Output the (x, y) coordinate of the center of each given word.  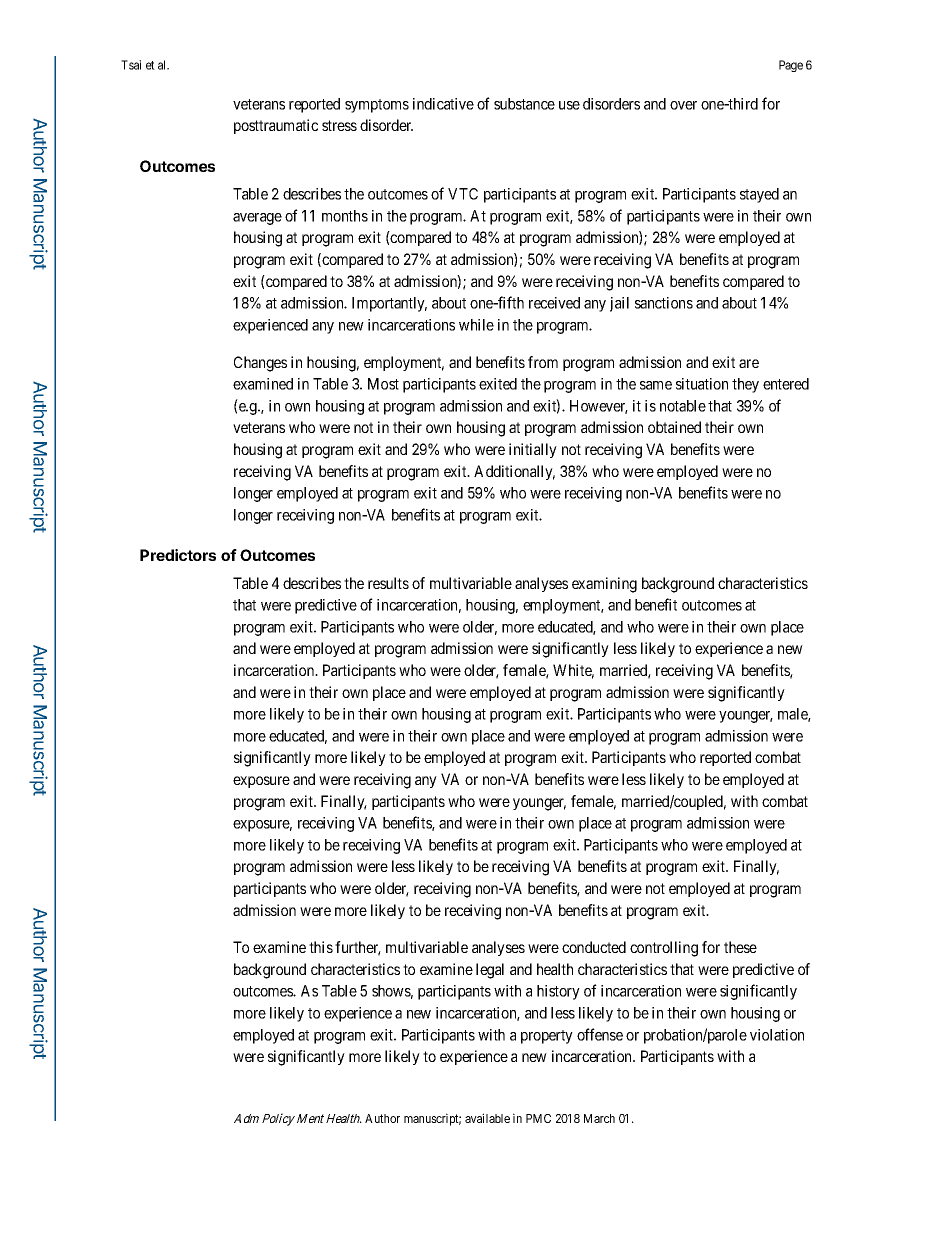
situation (702, 384)
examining (604, 585)
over (683, 105)
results (388, 583)
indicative (443, 104)
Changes (260, 364)
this (321, 947)
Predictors (178, 555)
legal (490, 971)
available (487, 1118)
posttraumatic (276, 126)
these (740, 947)
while (476, 325)
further (358, 948)
